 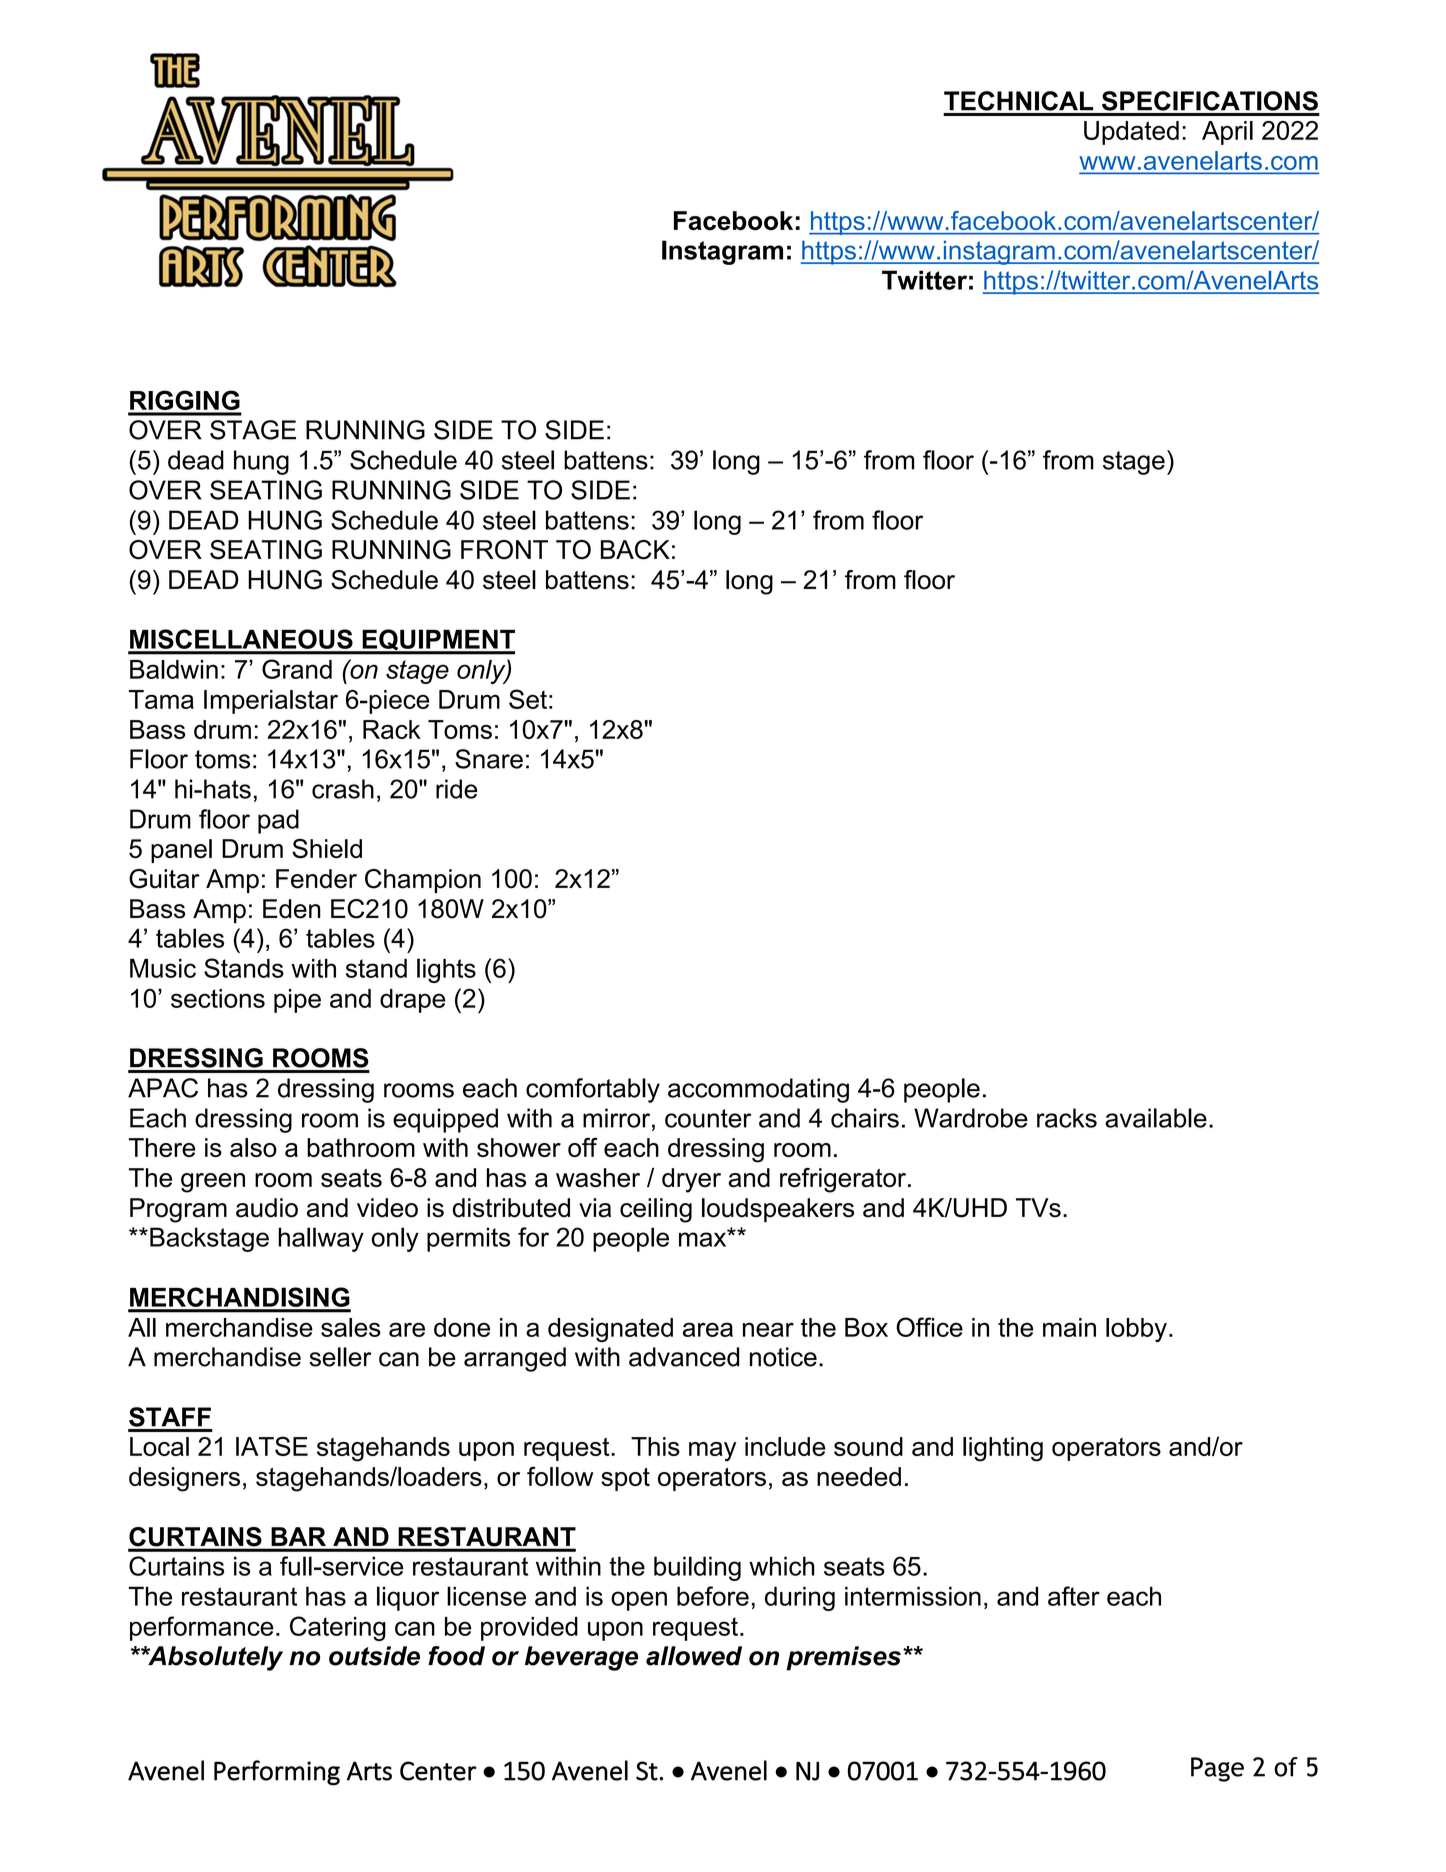 I want to click on Grand, so click(x=297, y=669).
